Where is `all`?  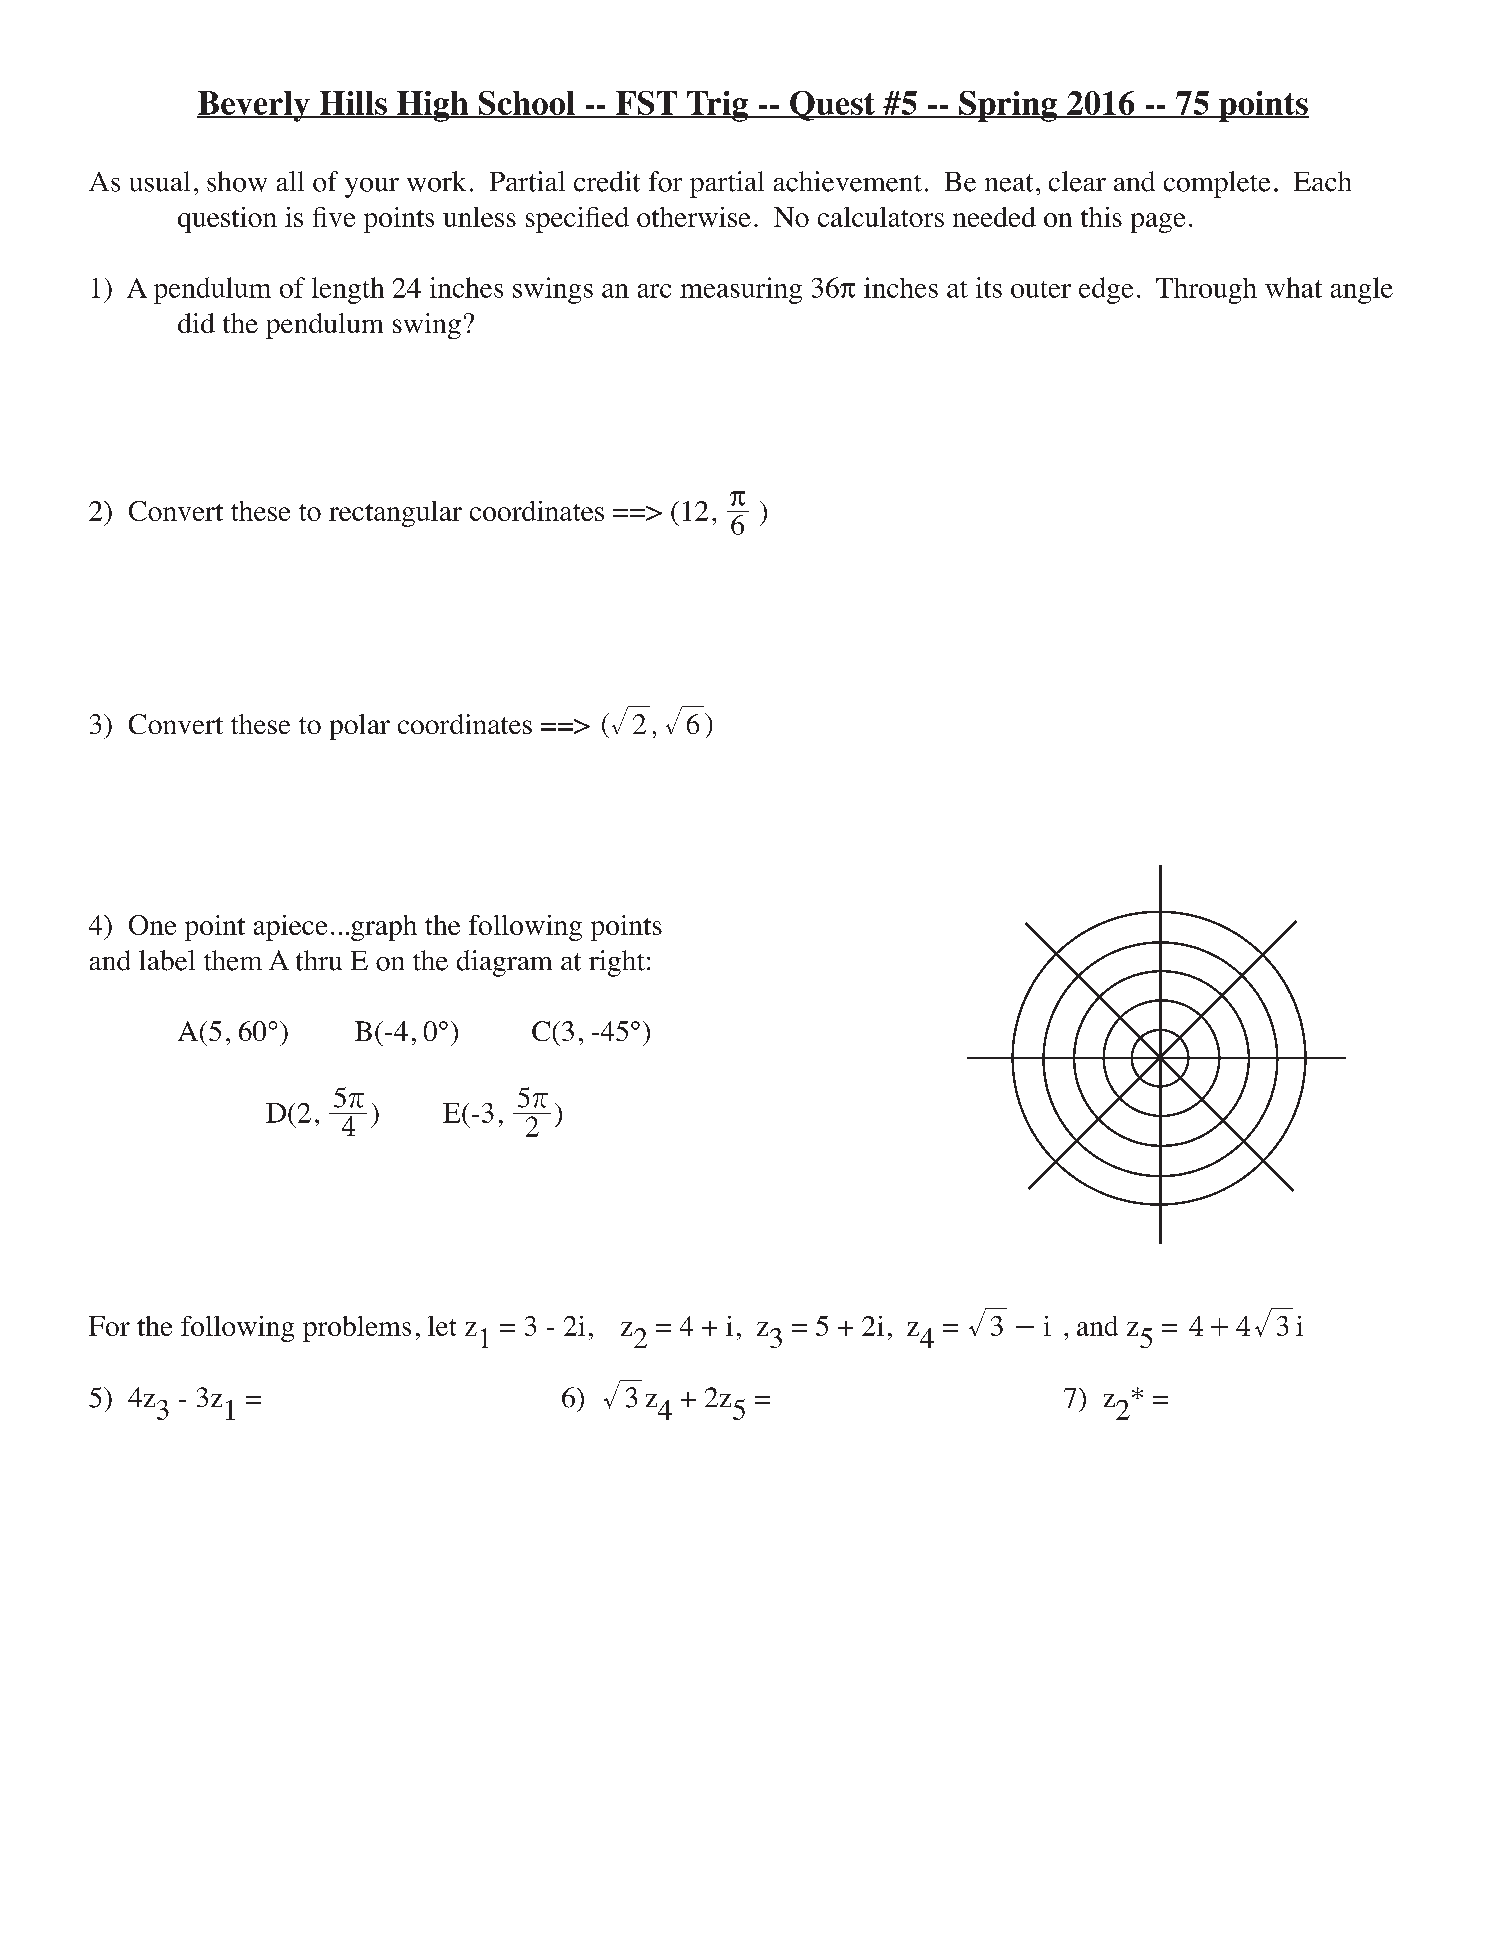 all is located at coordinates (290, 181).
